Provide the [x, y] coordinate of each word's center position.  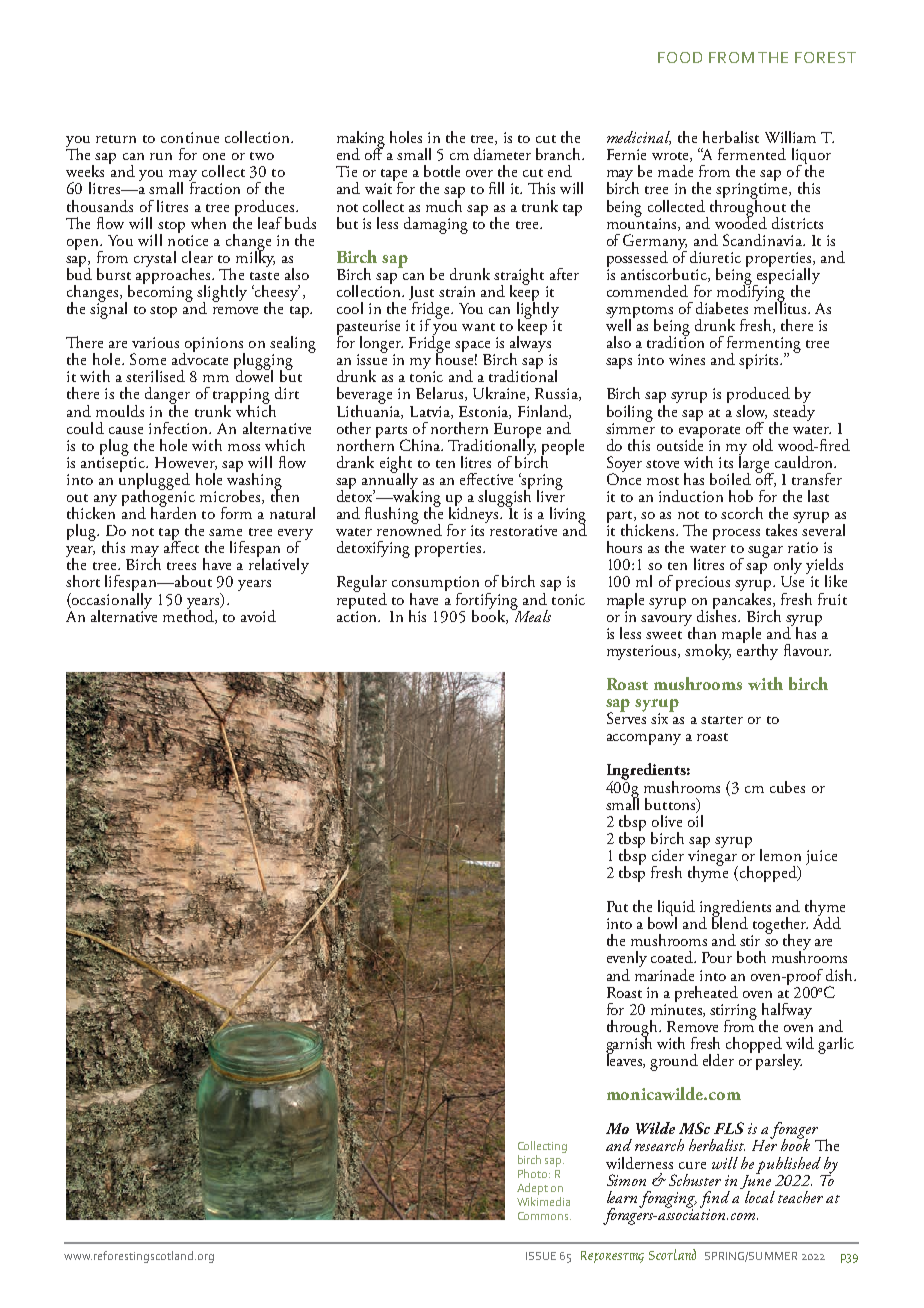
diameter [502, 154]
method [189, 615]
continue [190, 137]
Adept [532, 1189]
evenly [627, 960]
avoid [258, 616]
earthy [757, 650]
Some [148, 359]
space [472, 348]
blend [730, 922]
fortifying [486, 602]
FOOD [680, 57]
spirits [760, 361]
